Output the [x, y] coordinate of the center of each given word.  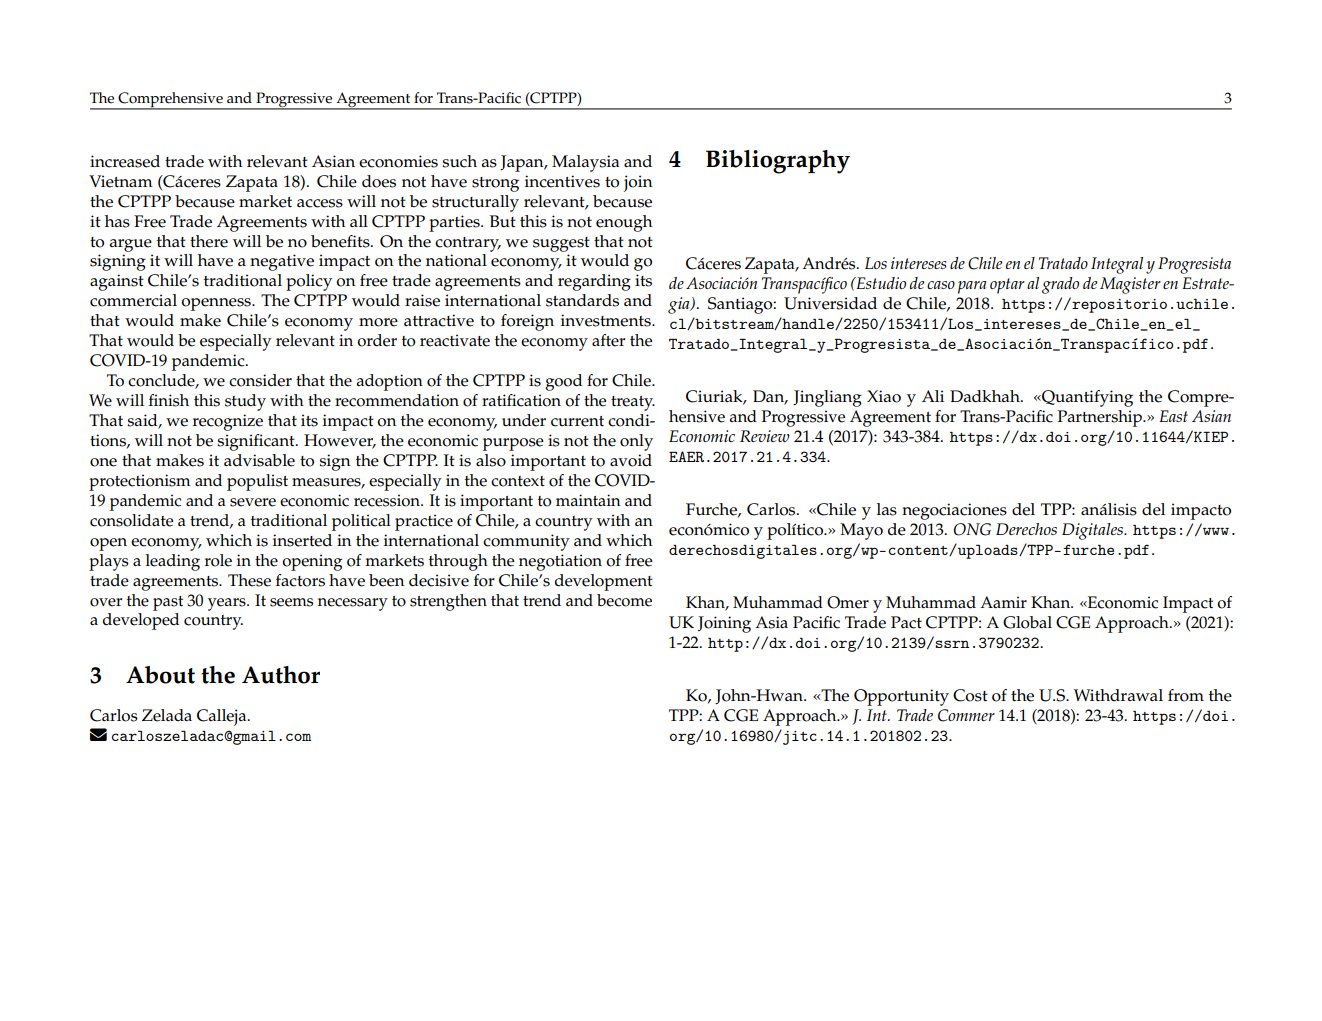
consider [260, 380]
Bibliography [778, 162]
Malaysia [585, 163]
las [887, 509]
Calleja [223, 717]
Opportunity [901, 697]
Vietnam [121, 181]
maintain [588, 500]
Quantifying [1086, 398]
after [609, 340]
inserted [302, 540]
